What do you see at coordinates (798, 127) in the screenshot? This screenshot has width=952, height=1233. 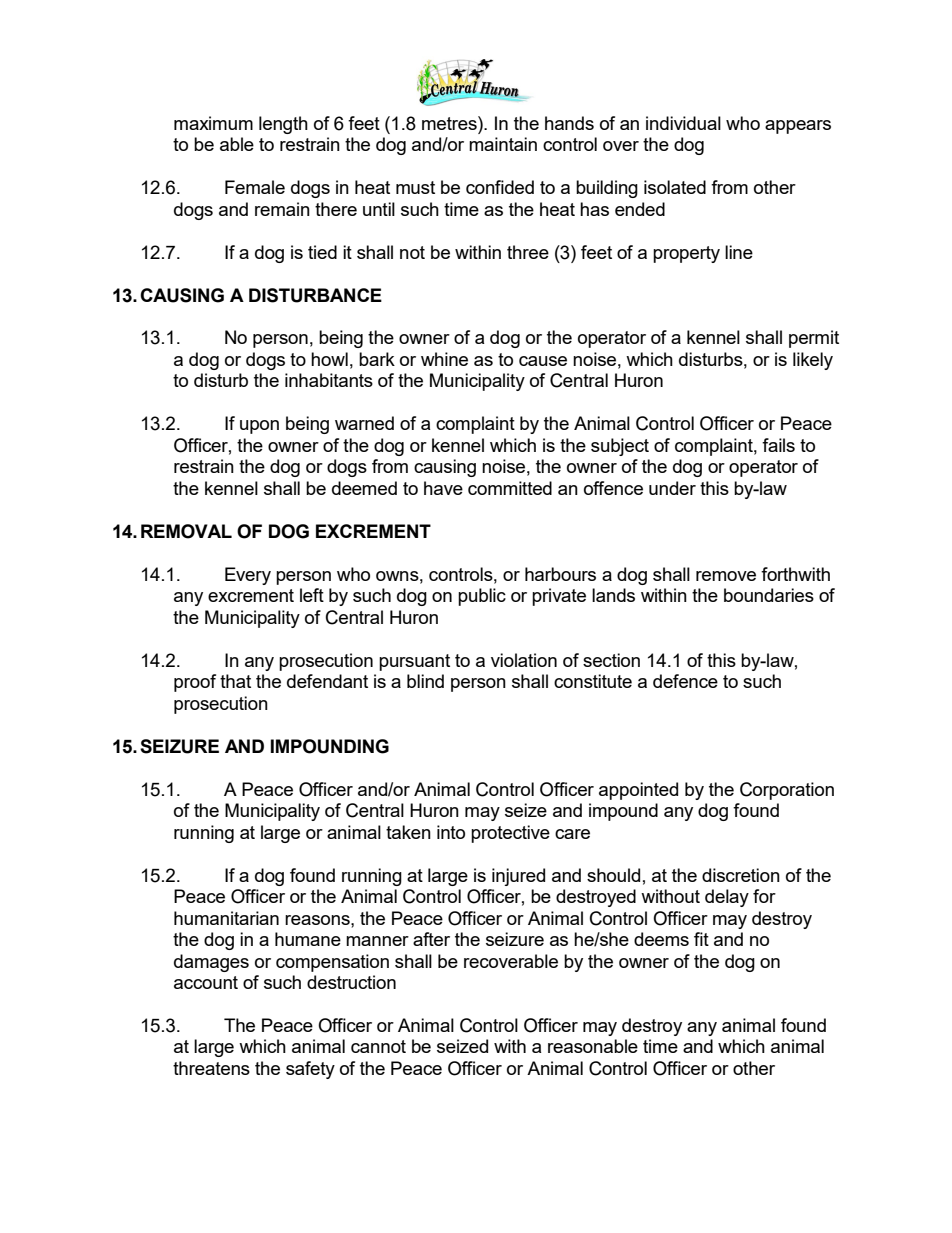 I see `appears` at bounding box center [798, 127].
